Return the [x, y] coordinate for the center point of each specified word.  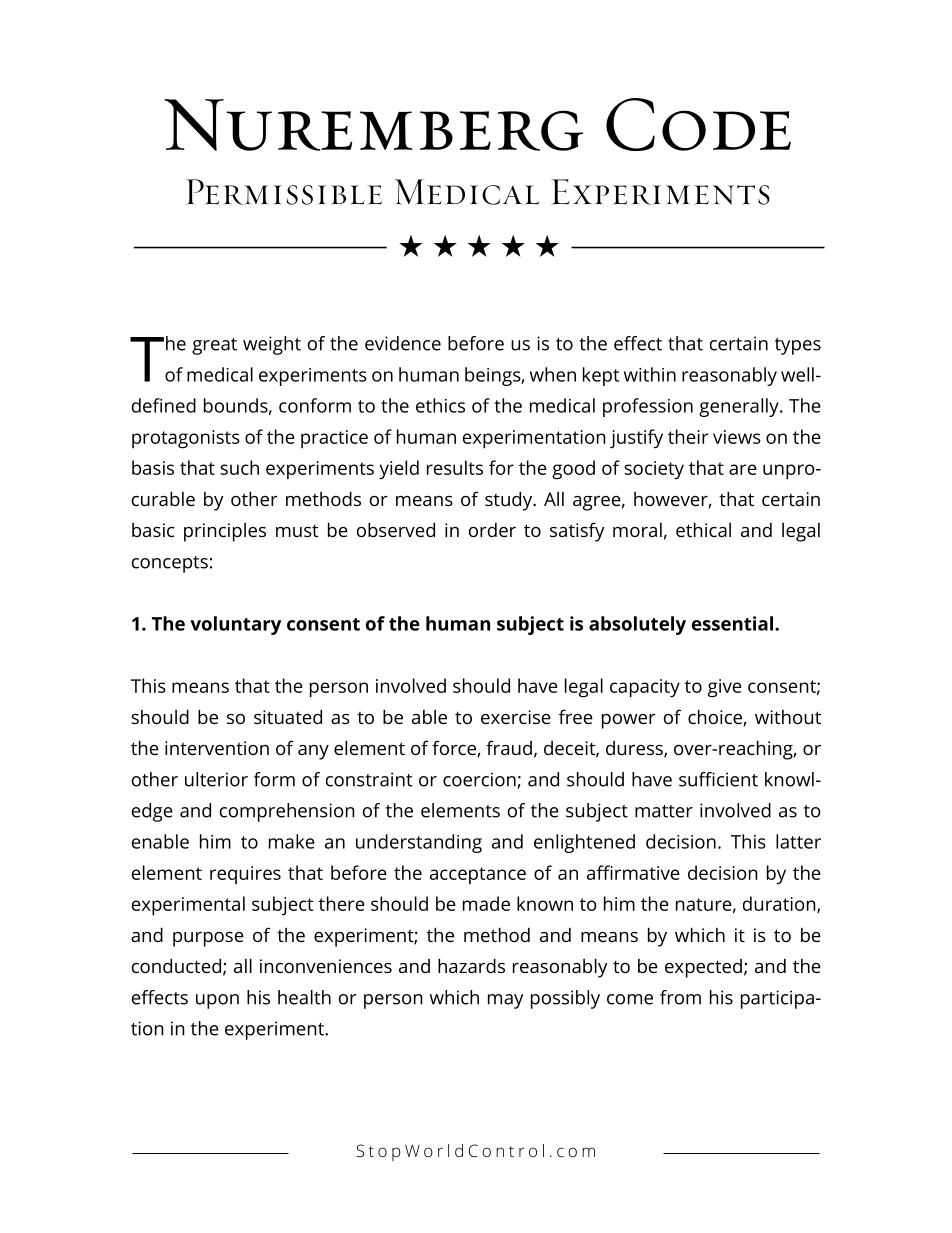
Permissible [284, 192]
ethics [440, 405]
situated [288, 716]
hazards [471, 965]
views [737, 437]
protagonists [186, 439]
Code [698, 124]
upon [217, 1001]
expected [703, 968]
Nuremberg [373, 125]
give [725, 688]
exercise [516, 717]
